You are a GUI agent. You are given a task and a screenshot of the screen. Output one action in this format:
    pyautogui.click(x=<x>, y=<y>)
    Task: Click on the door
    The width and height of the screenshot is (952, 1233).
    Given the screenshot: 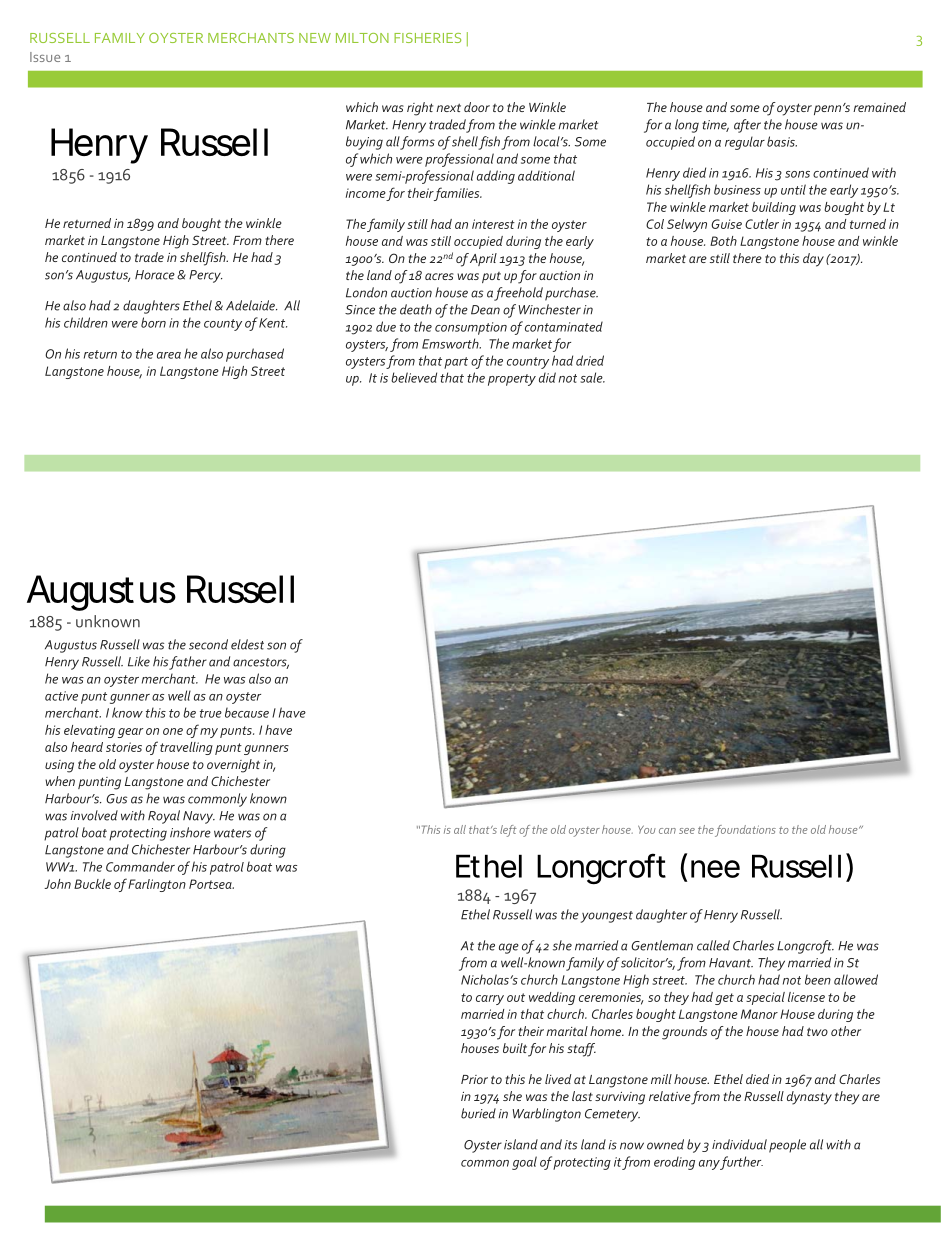 What is the action you would take?
    pyautogui.click(x=477, y=107)
